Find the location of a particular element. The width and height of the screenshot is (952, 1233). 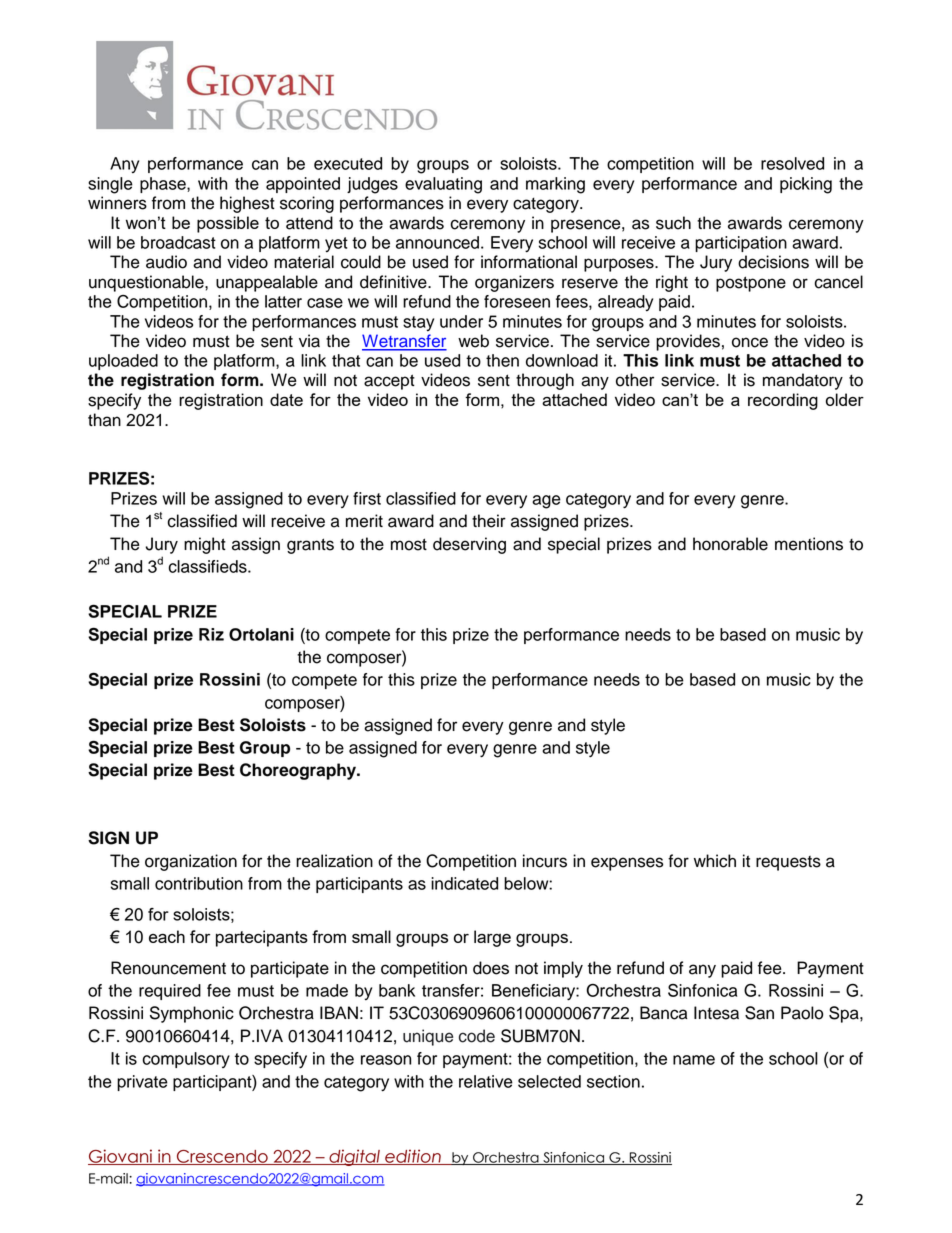

phase is located at coordinates (164, 185).
